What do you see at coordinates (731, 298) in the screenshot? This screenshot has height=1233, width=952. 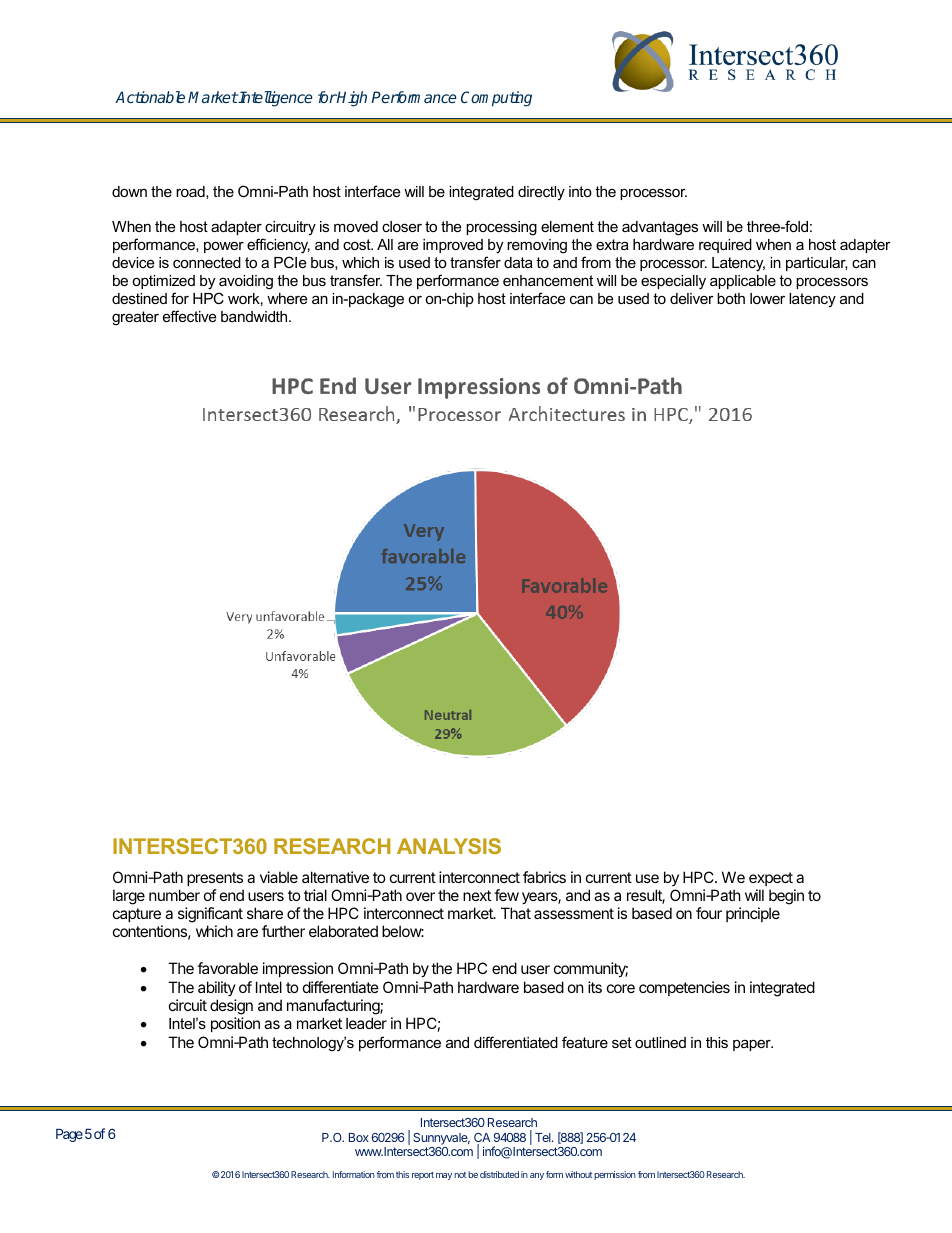 I see `both` at bounding box center [731, 298].
